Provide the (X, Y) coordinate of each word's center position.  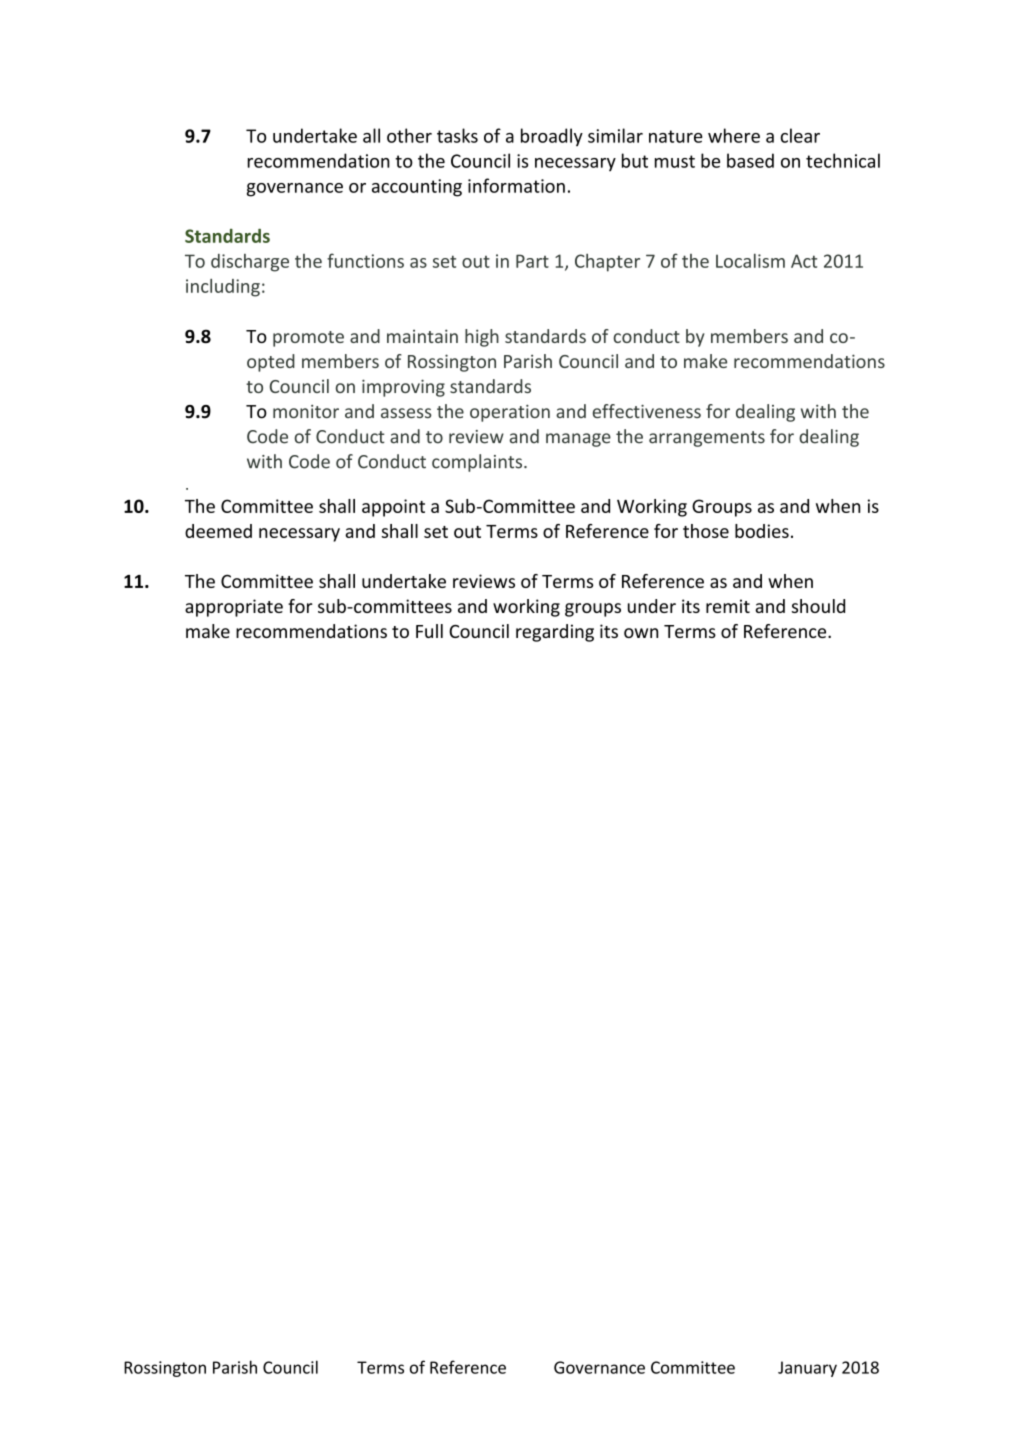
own (641, 633)
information (516, 185)
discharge (250, 263)
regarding (555, 633)
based (750, 160)
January (807, 1369)
